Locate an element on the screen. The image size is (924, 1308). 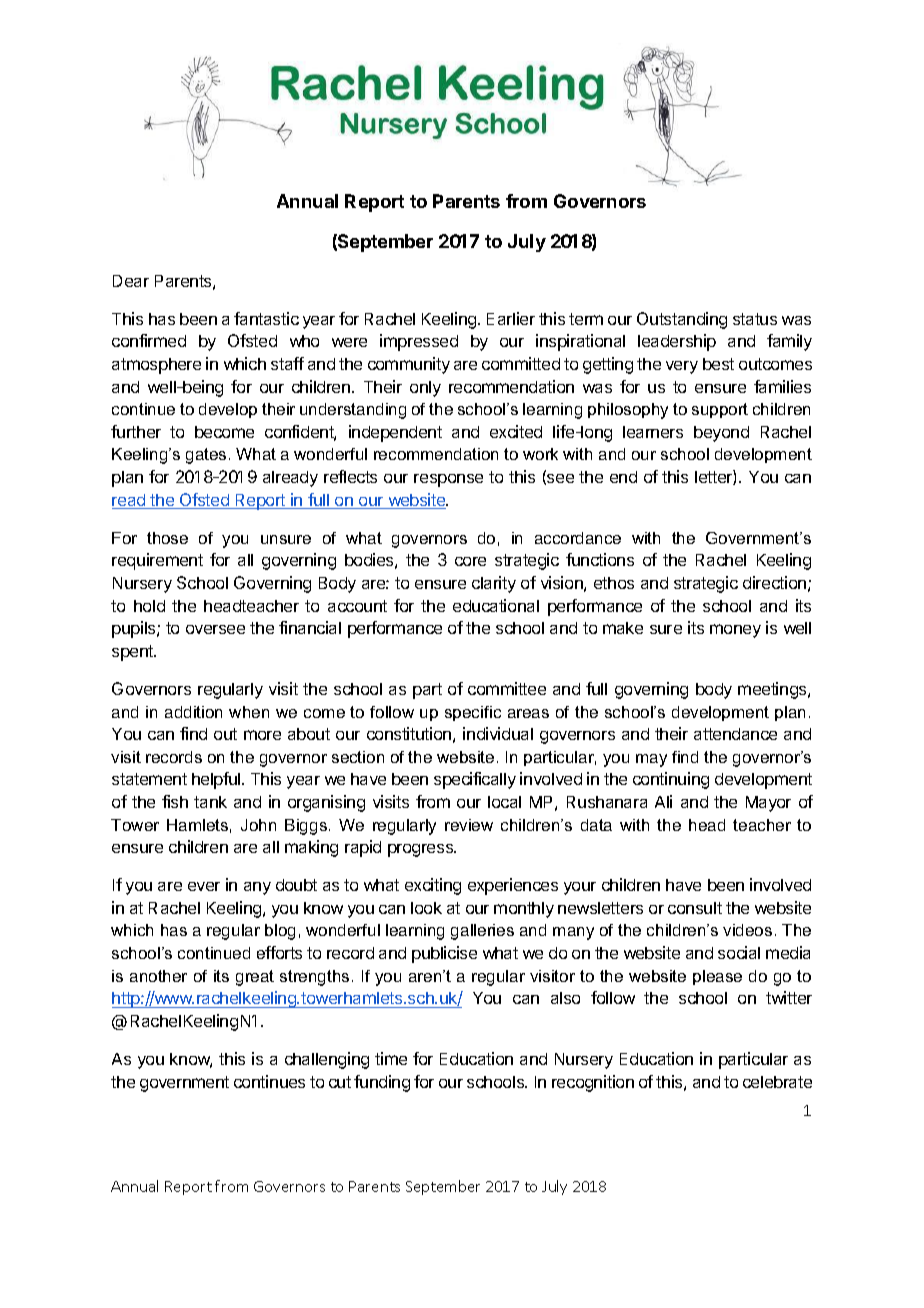
Ali is located at coordinates (663, 801).
